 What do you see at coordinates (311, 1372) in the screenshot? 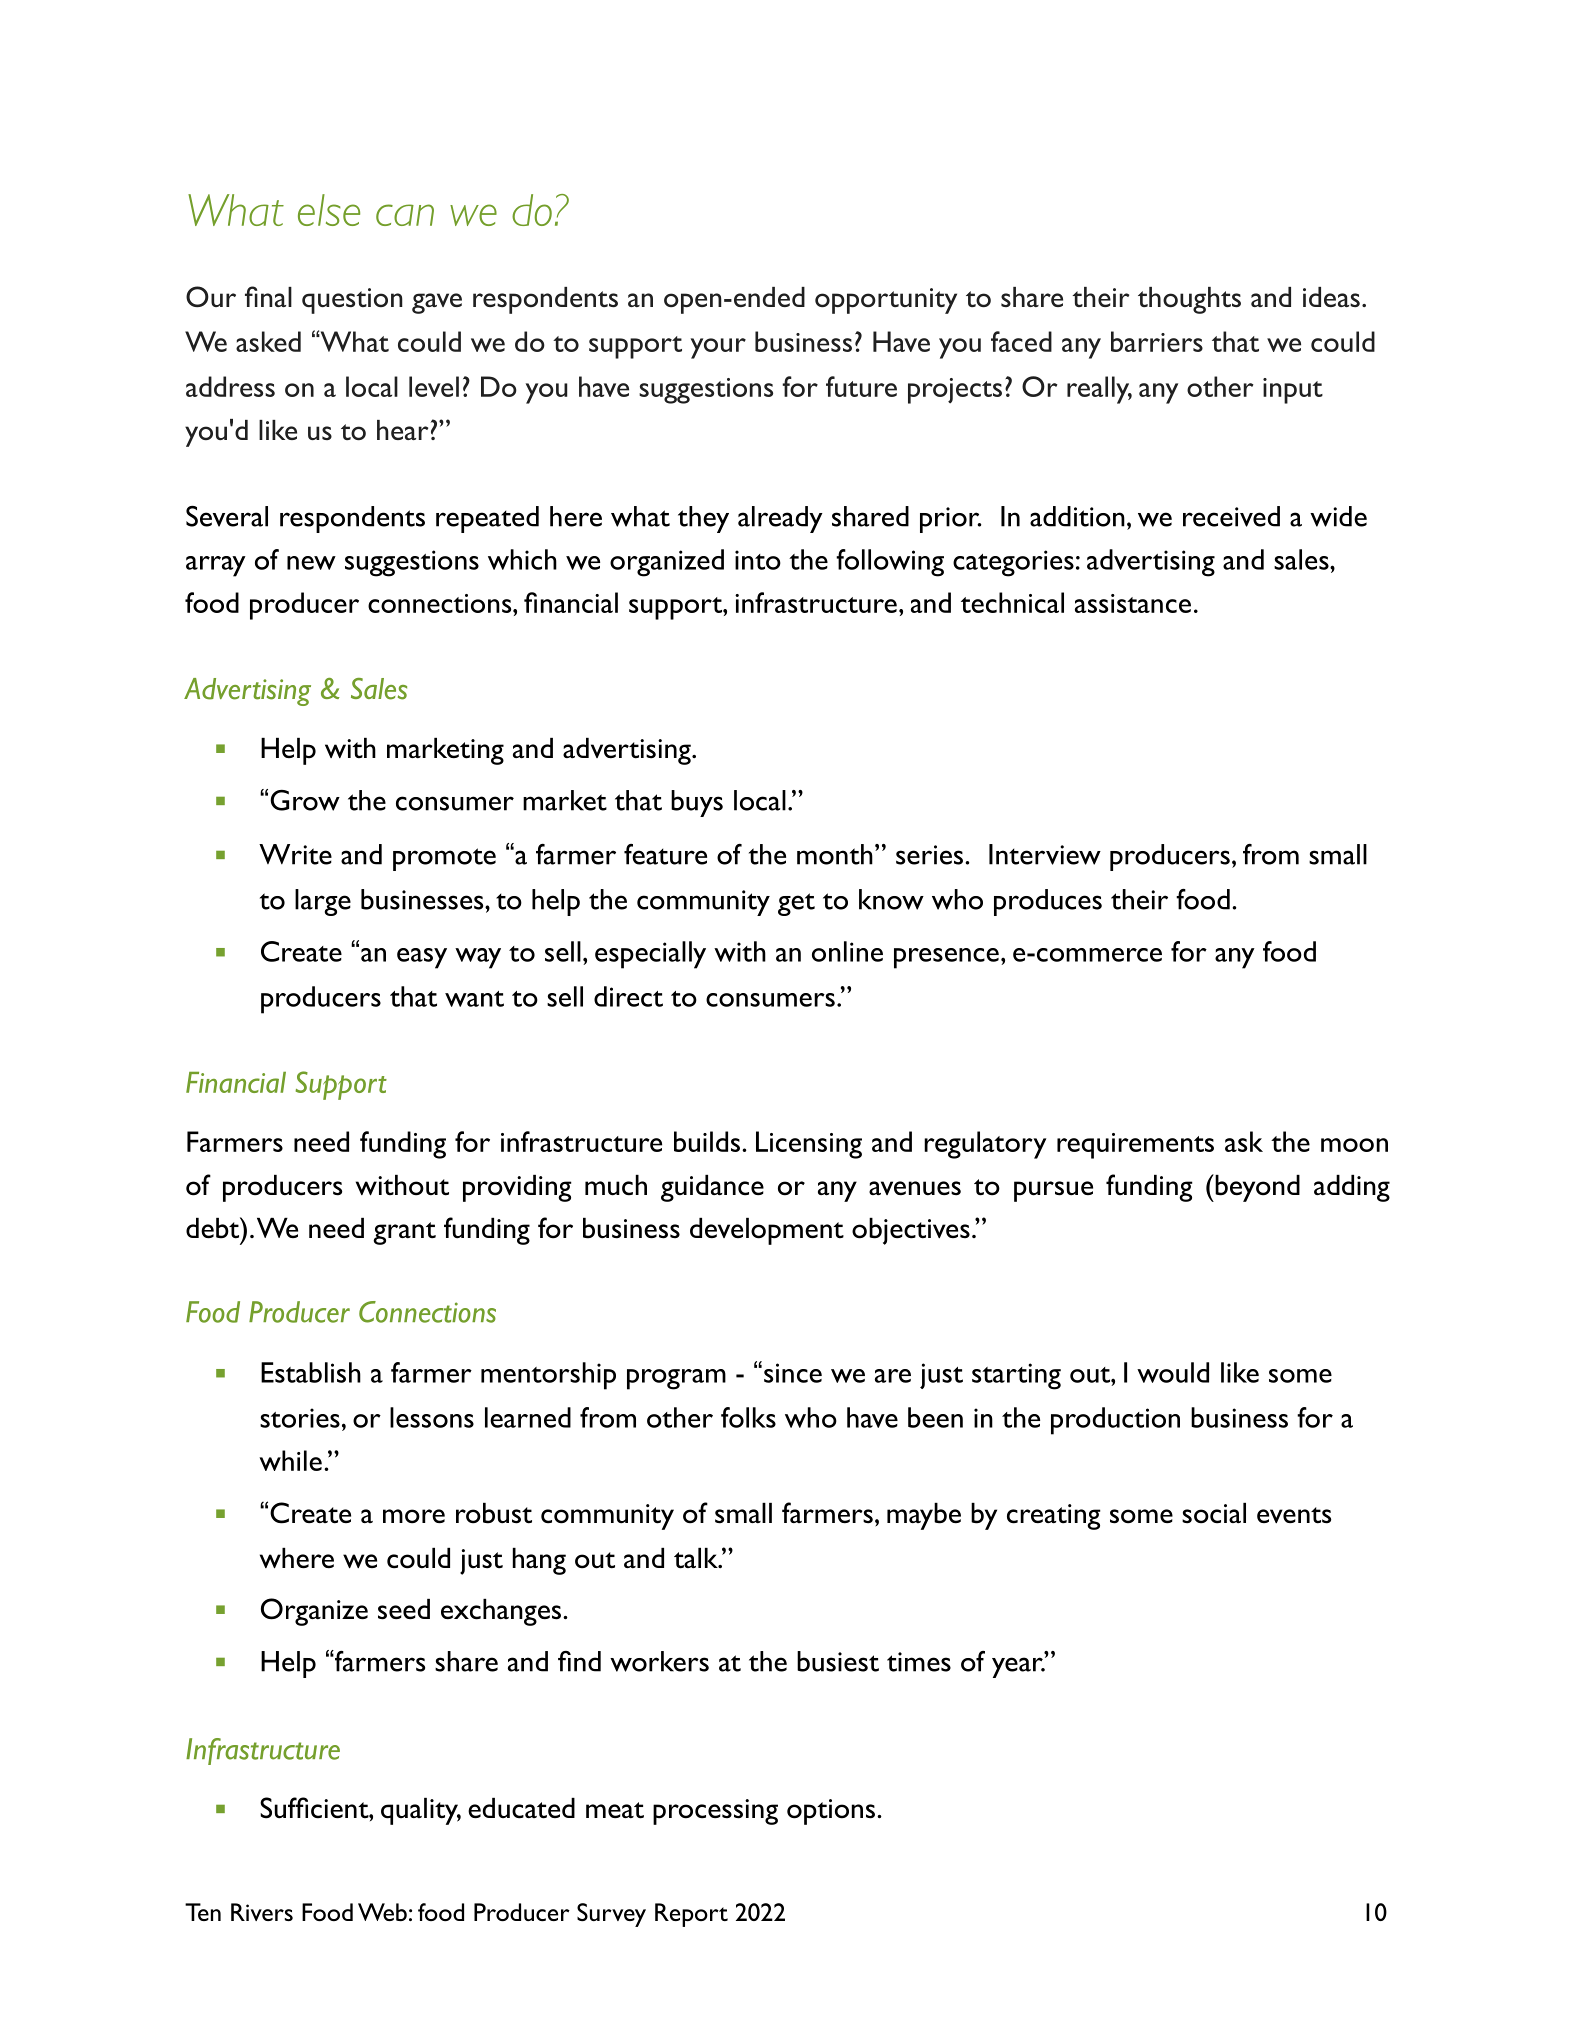
I see `Establish` at bounding box center [311, 1372].
